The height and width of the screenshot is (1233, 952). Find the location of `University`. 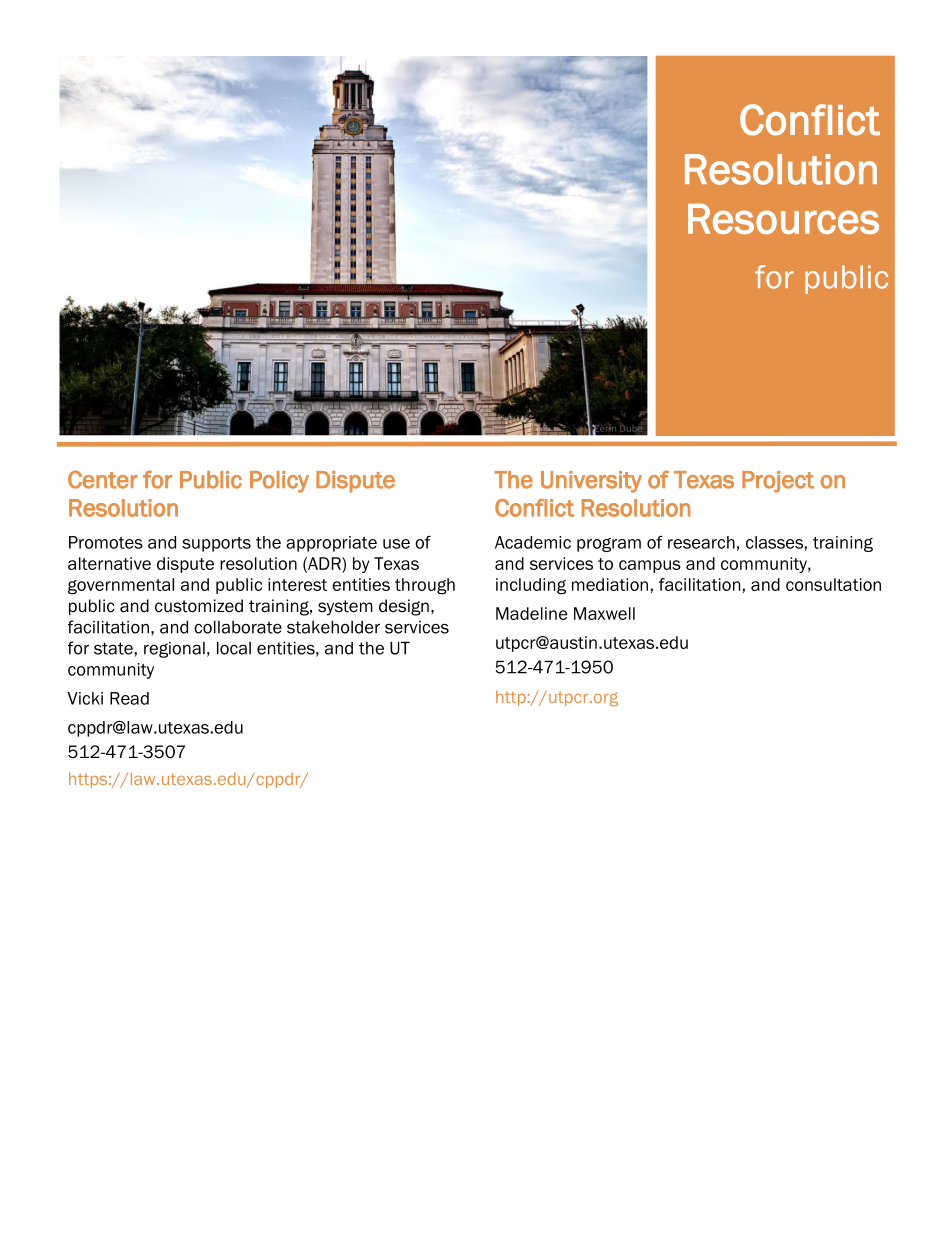

University is located at coordinates (591, 482).
